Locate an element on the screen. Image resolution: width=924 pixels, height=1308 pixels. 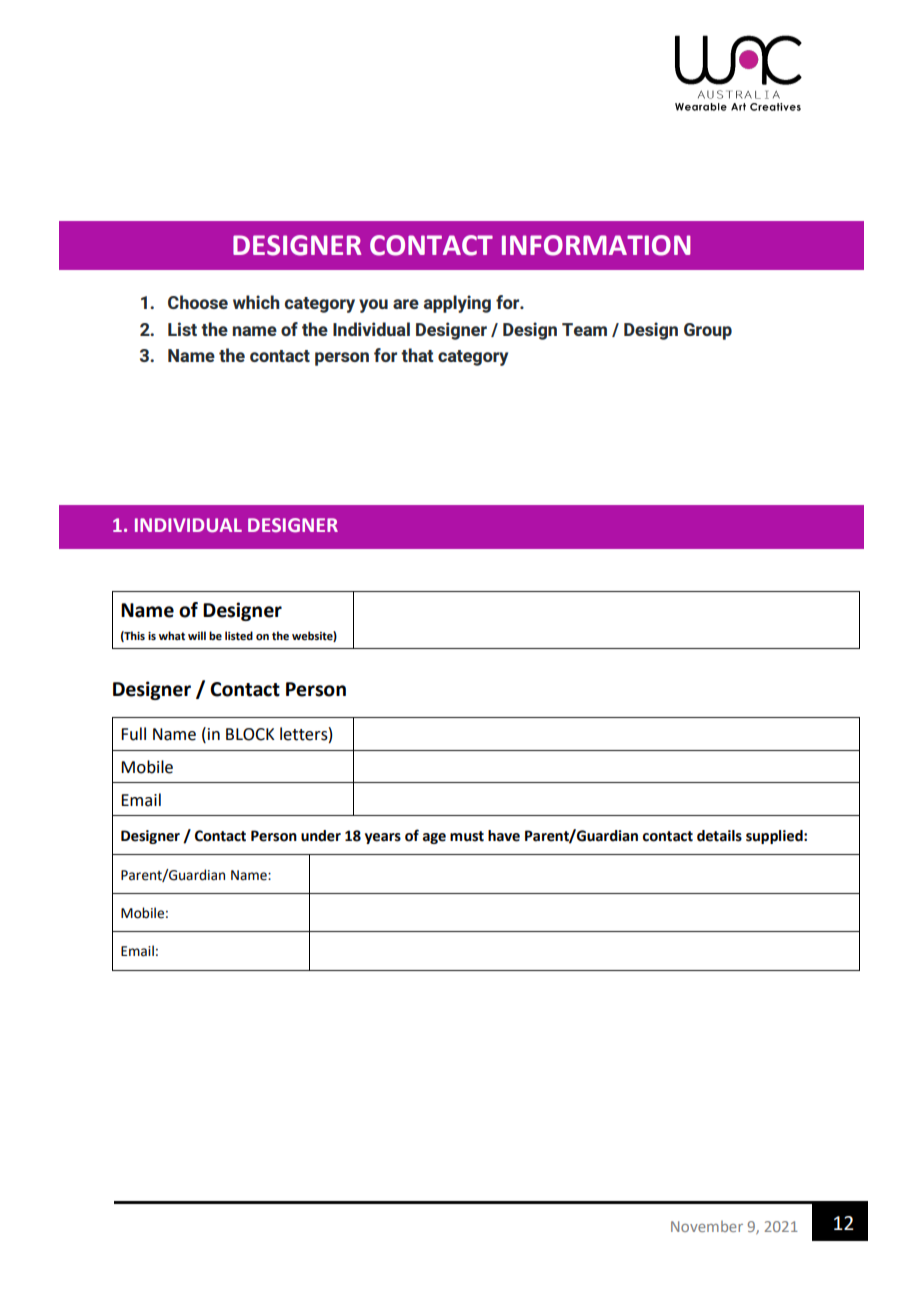
age is located at coordinates (434, 838).
